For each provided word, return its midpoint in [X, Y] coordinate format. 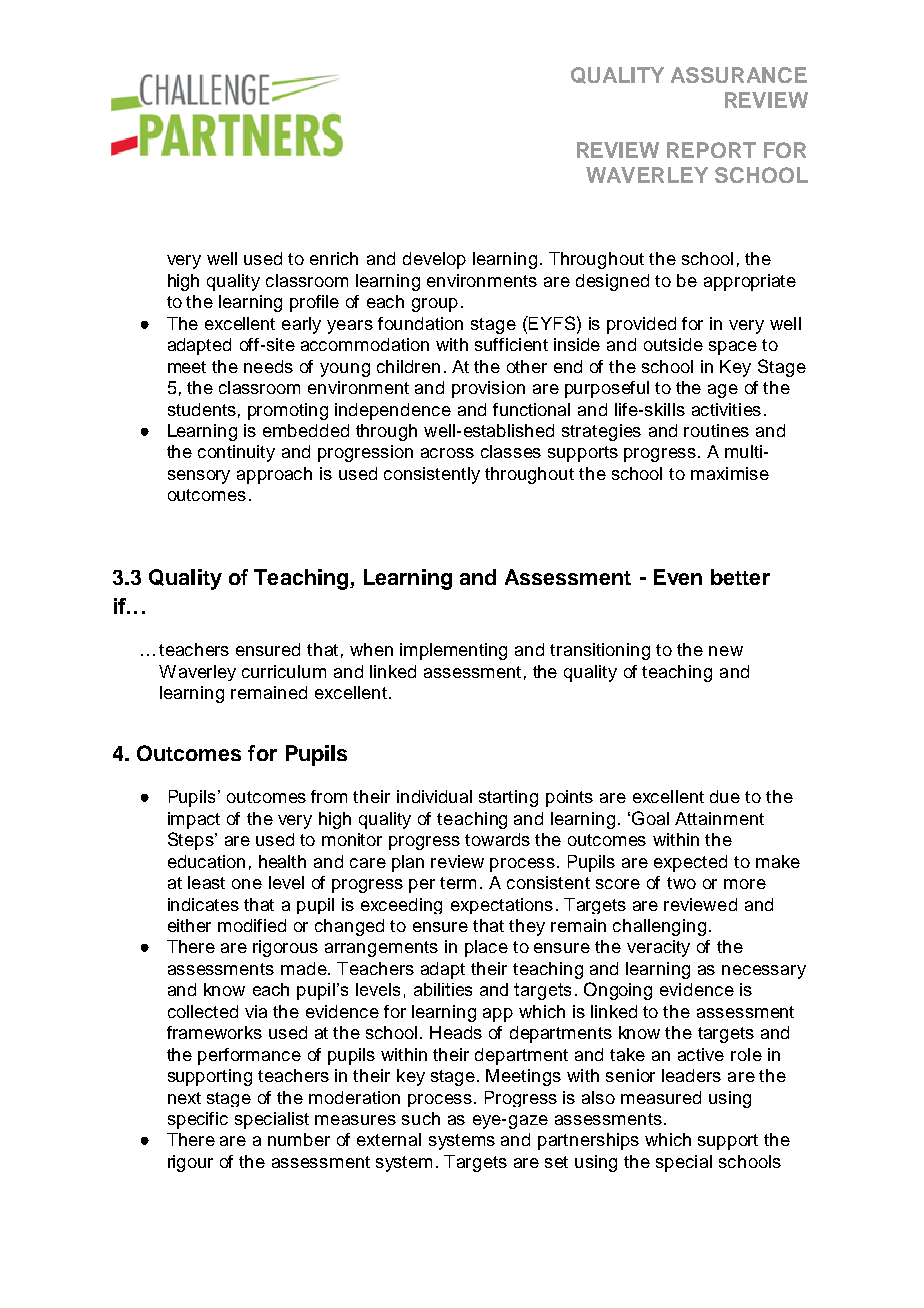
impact [194, 820]
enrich [334, 258]
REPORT [711, 150]
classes [511, 451]
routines [716, 430]
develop [434, 260]
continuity [236, 453]
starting [508, 798]
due [725, 796]
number [299, 1139]
